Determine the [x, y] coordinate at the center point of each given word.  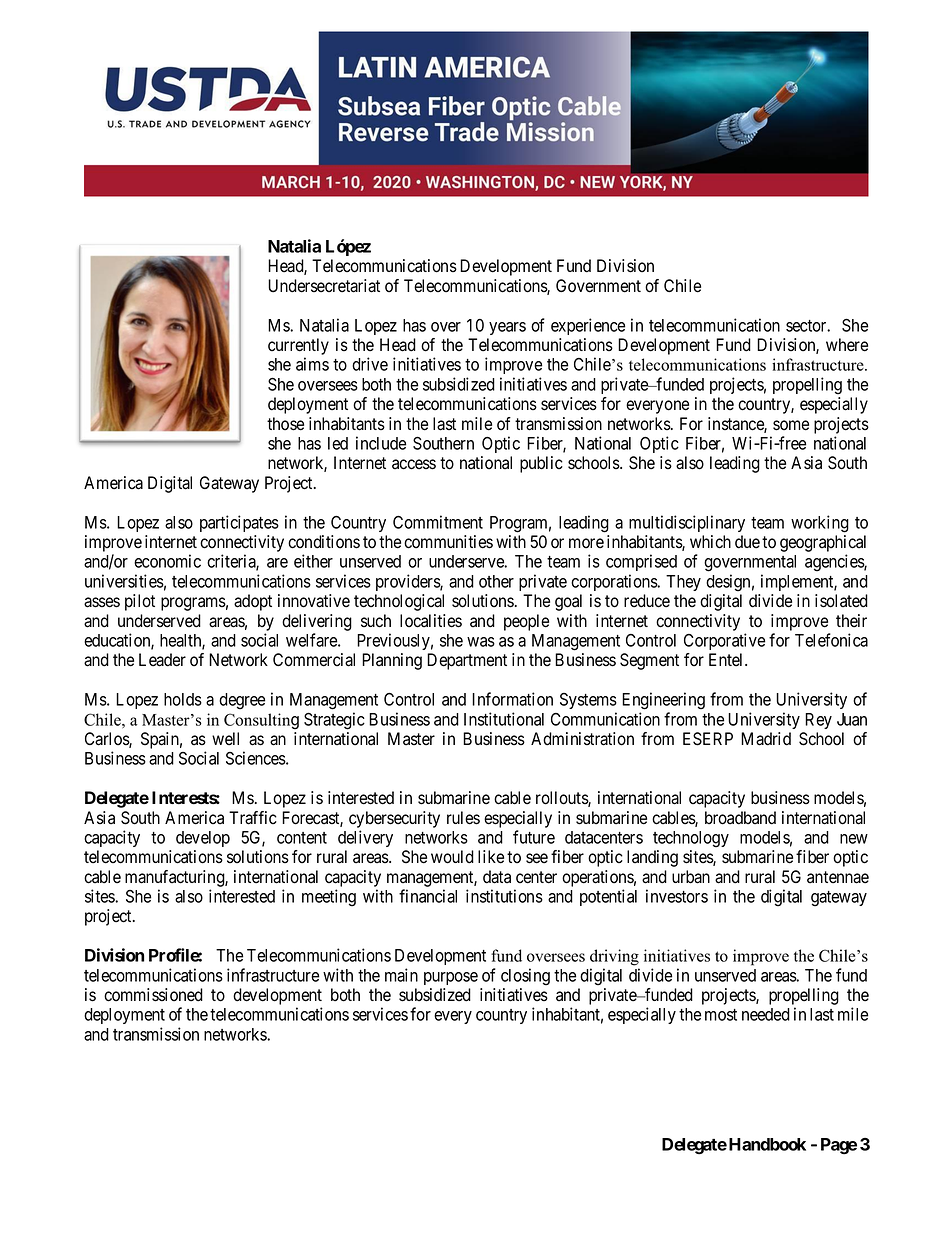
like [491, 857]
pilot [140, 602]
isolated [841, 601]
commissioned [153, 995]
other [496, 581]
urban [691, 877]
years [507, 328]
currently [298, 346]
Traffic [253, 818]
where [847, 345]
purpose [451, 978]
